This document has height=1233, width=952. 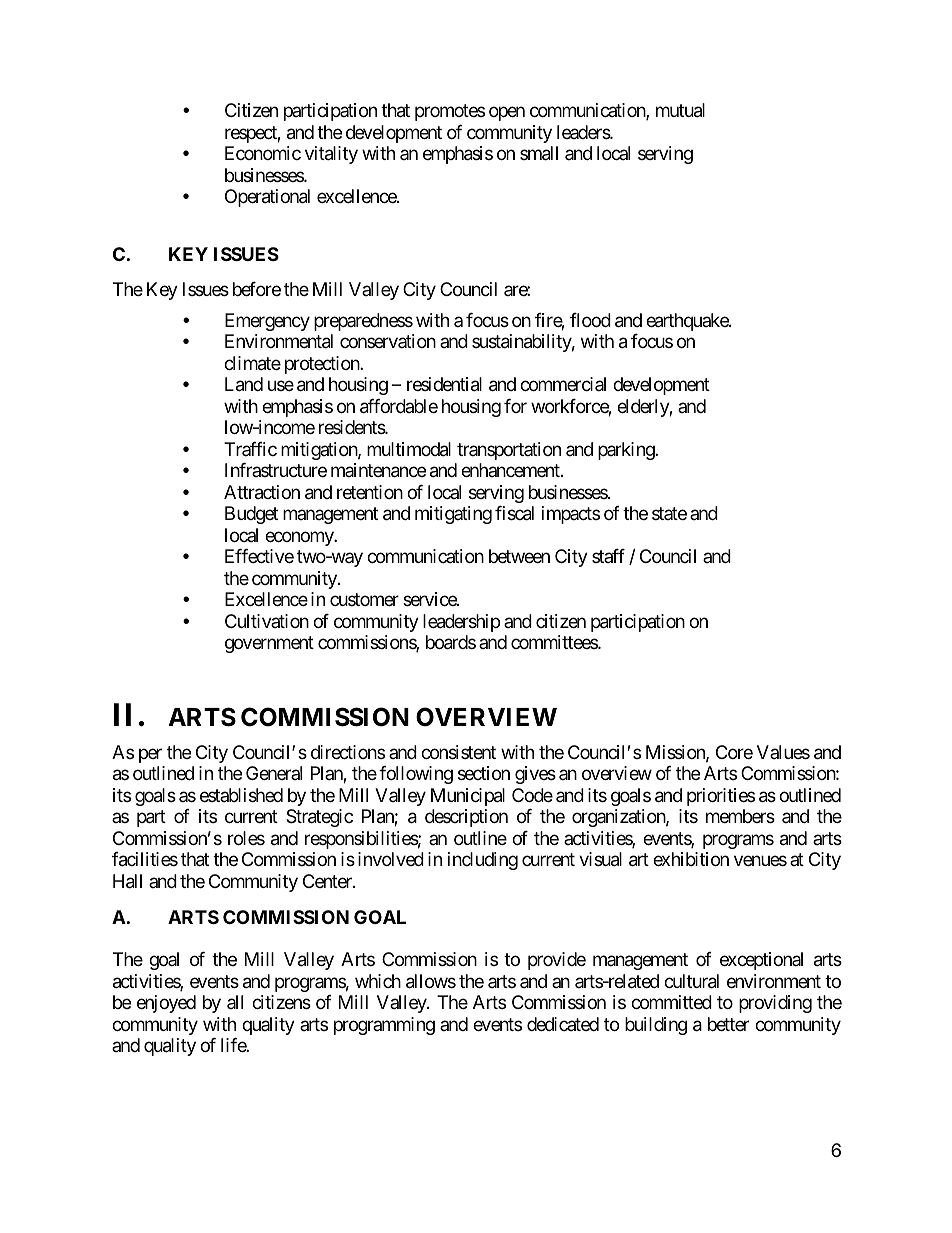 I want to click on Economic, so click(x=263, y=153).
